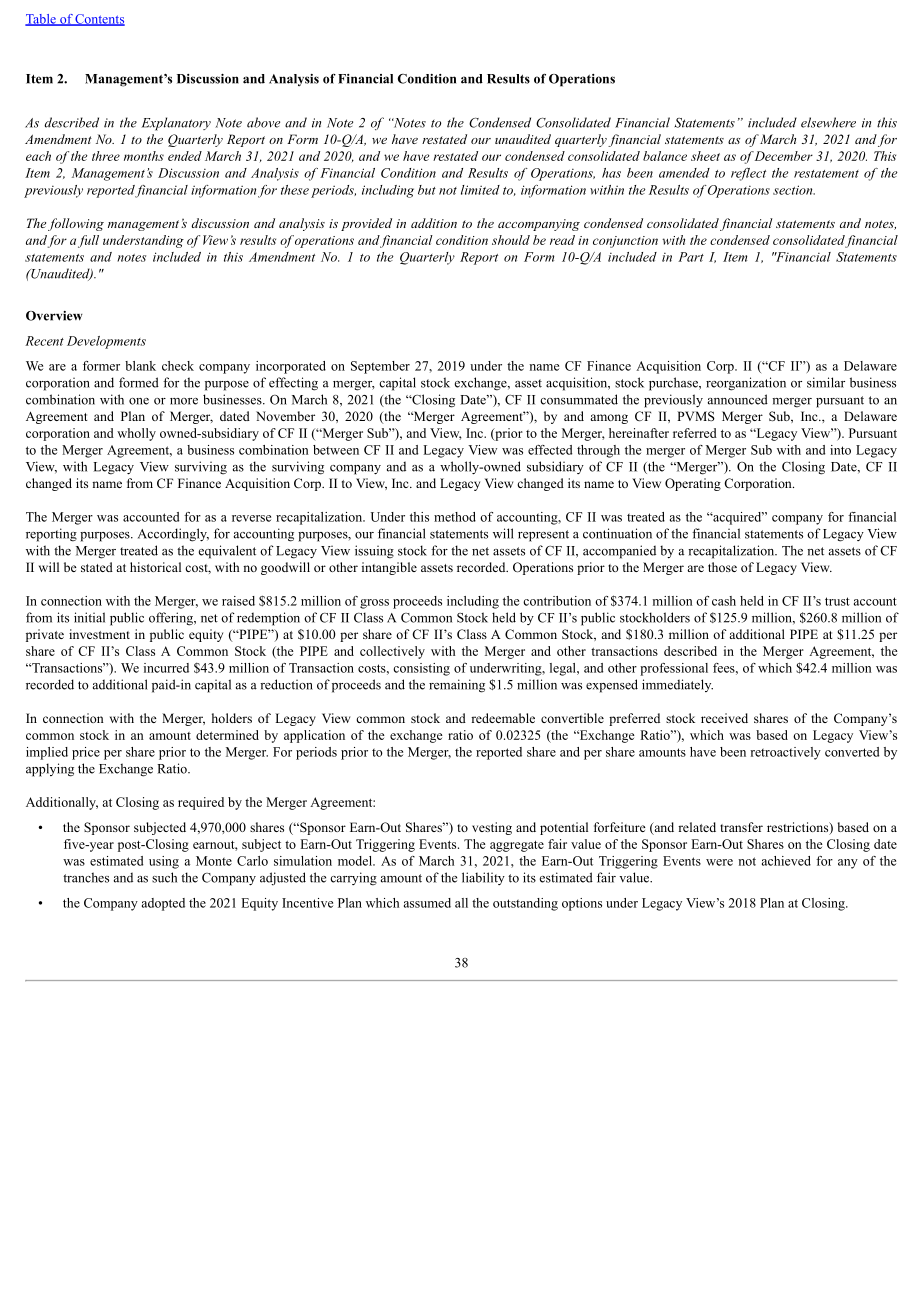 This screenshot has width=924, height=1308. What do you see at coordinates (455, 517) in the screenshot?
I see `method` at bounding box center [455, 517].
